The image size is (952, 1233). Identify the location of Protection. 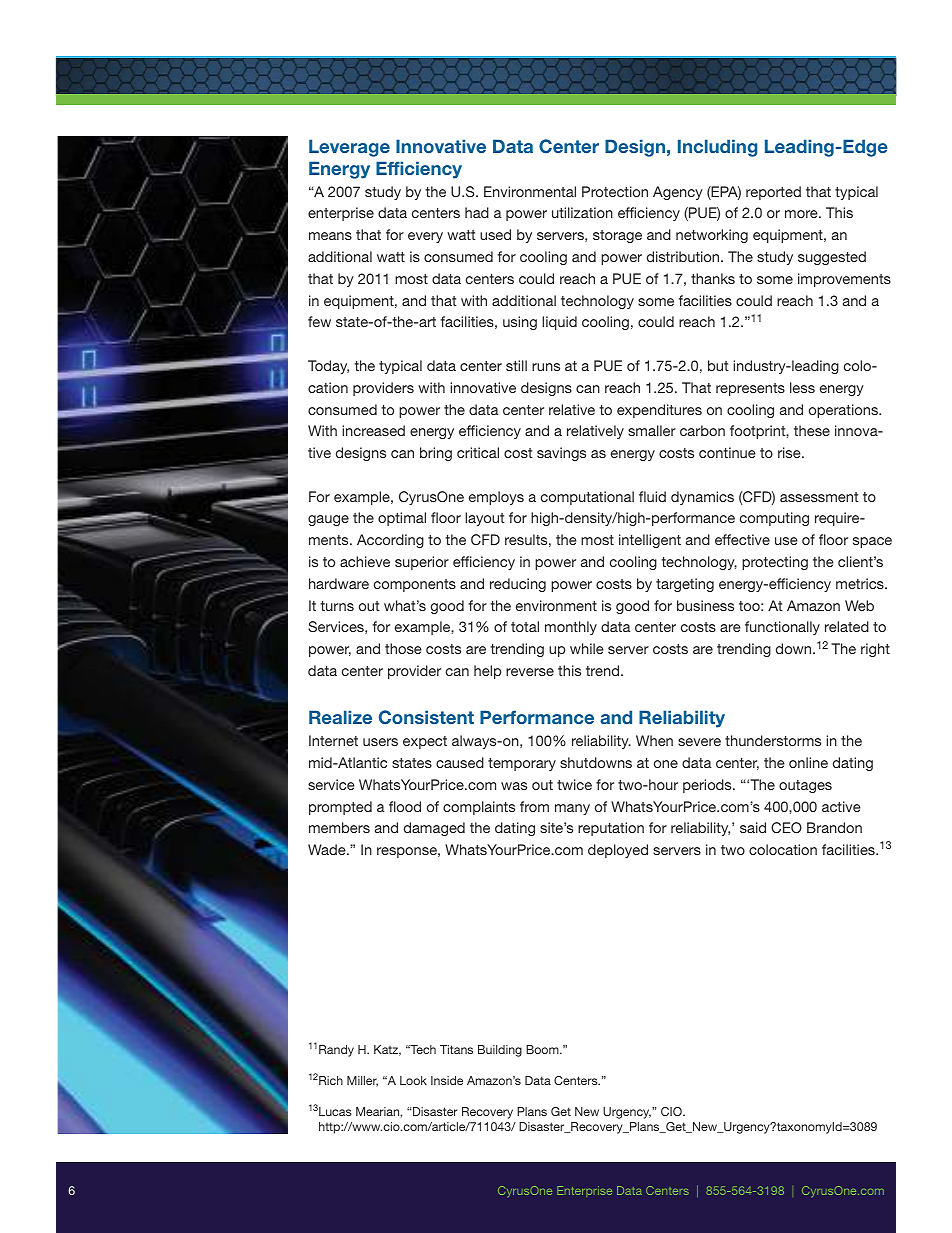
(615, 191).
